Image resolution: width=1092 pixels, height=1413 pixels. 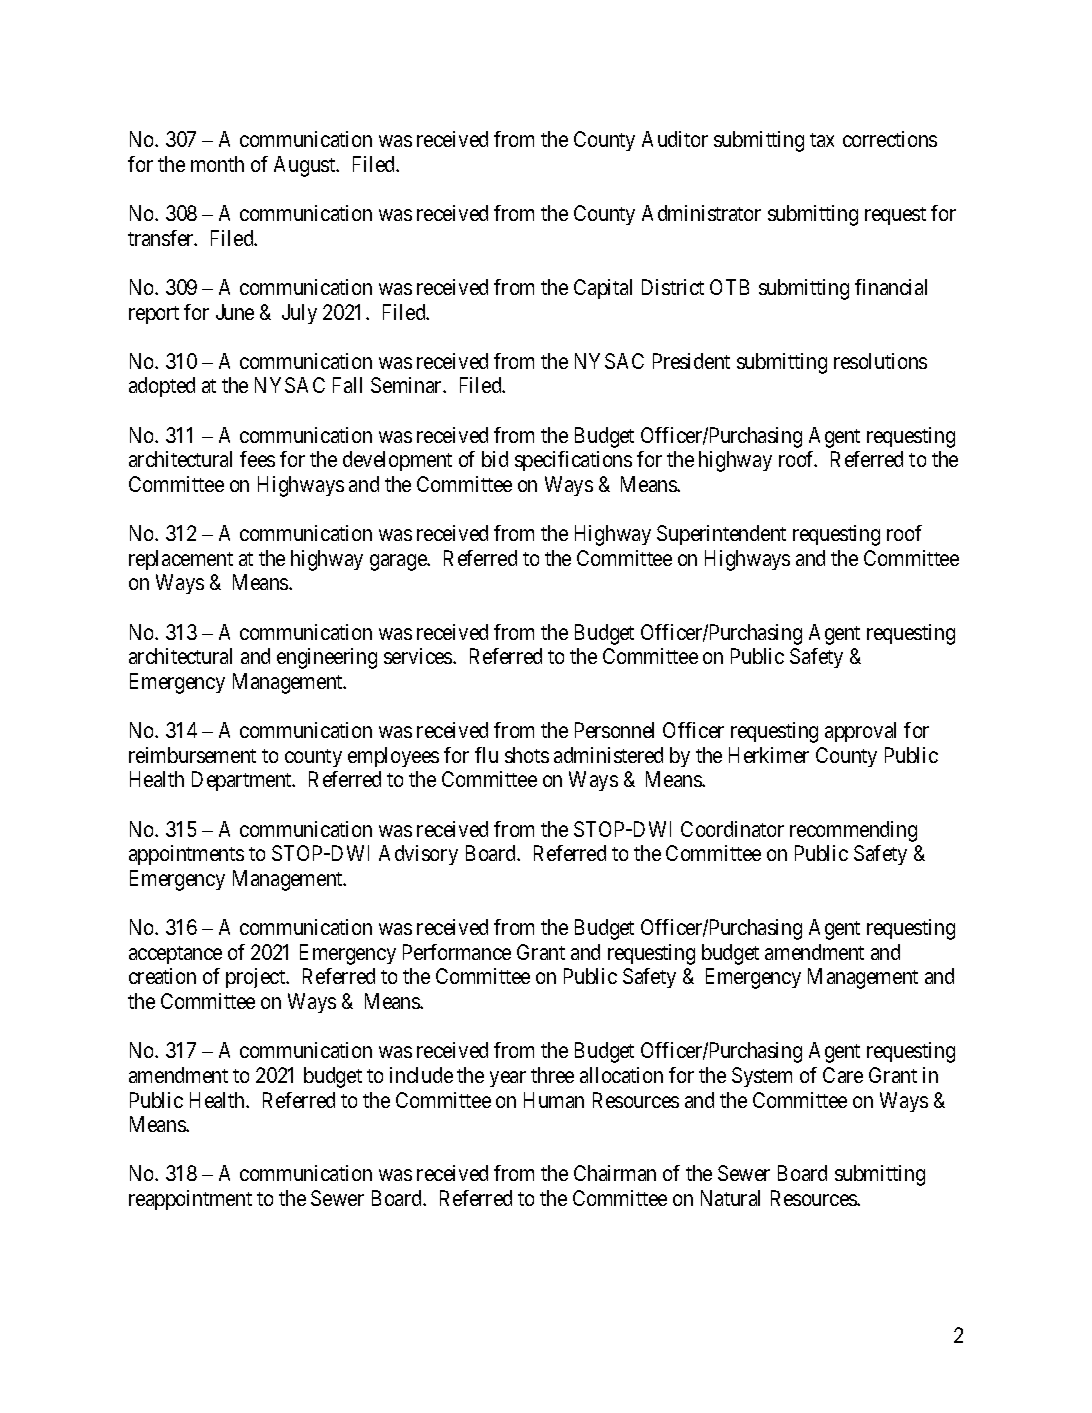 What do you see at coordinates (418, 855) in the document?
I see `Advisory` at bounding box center [418, 855].
